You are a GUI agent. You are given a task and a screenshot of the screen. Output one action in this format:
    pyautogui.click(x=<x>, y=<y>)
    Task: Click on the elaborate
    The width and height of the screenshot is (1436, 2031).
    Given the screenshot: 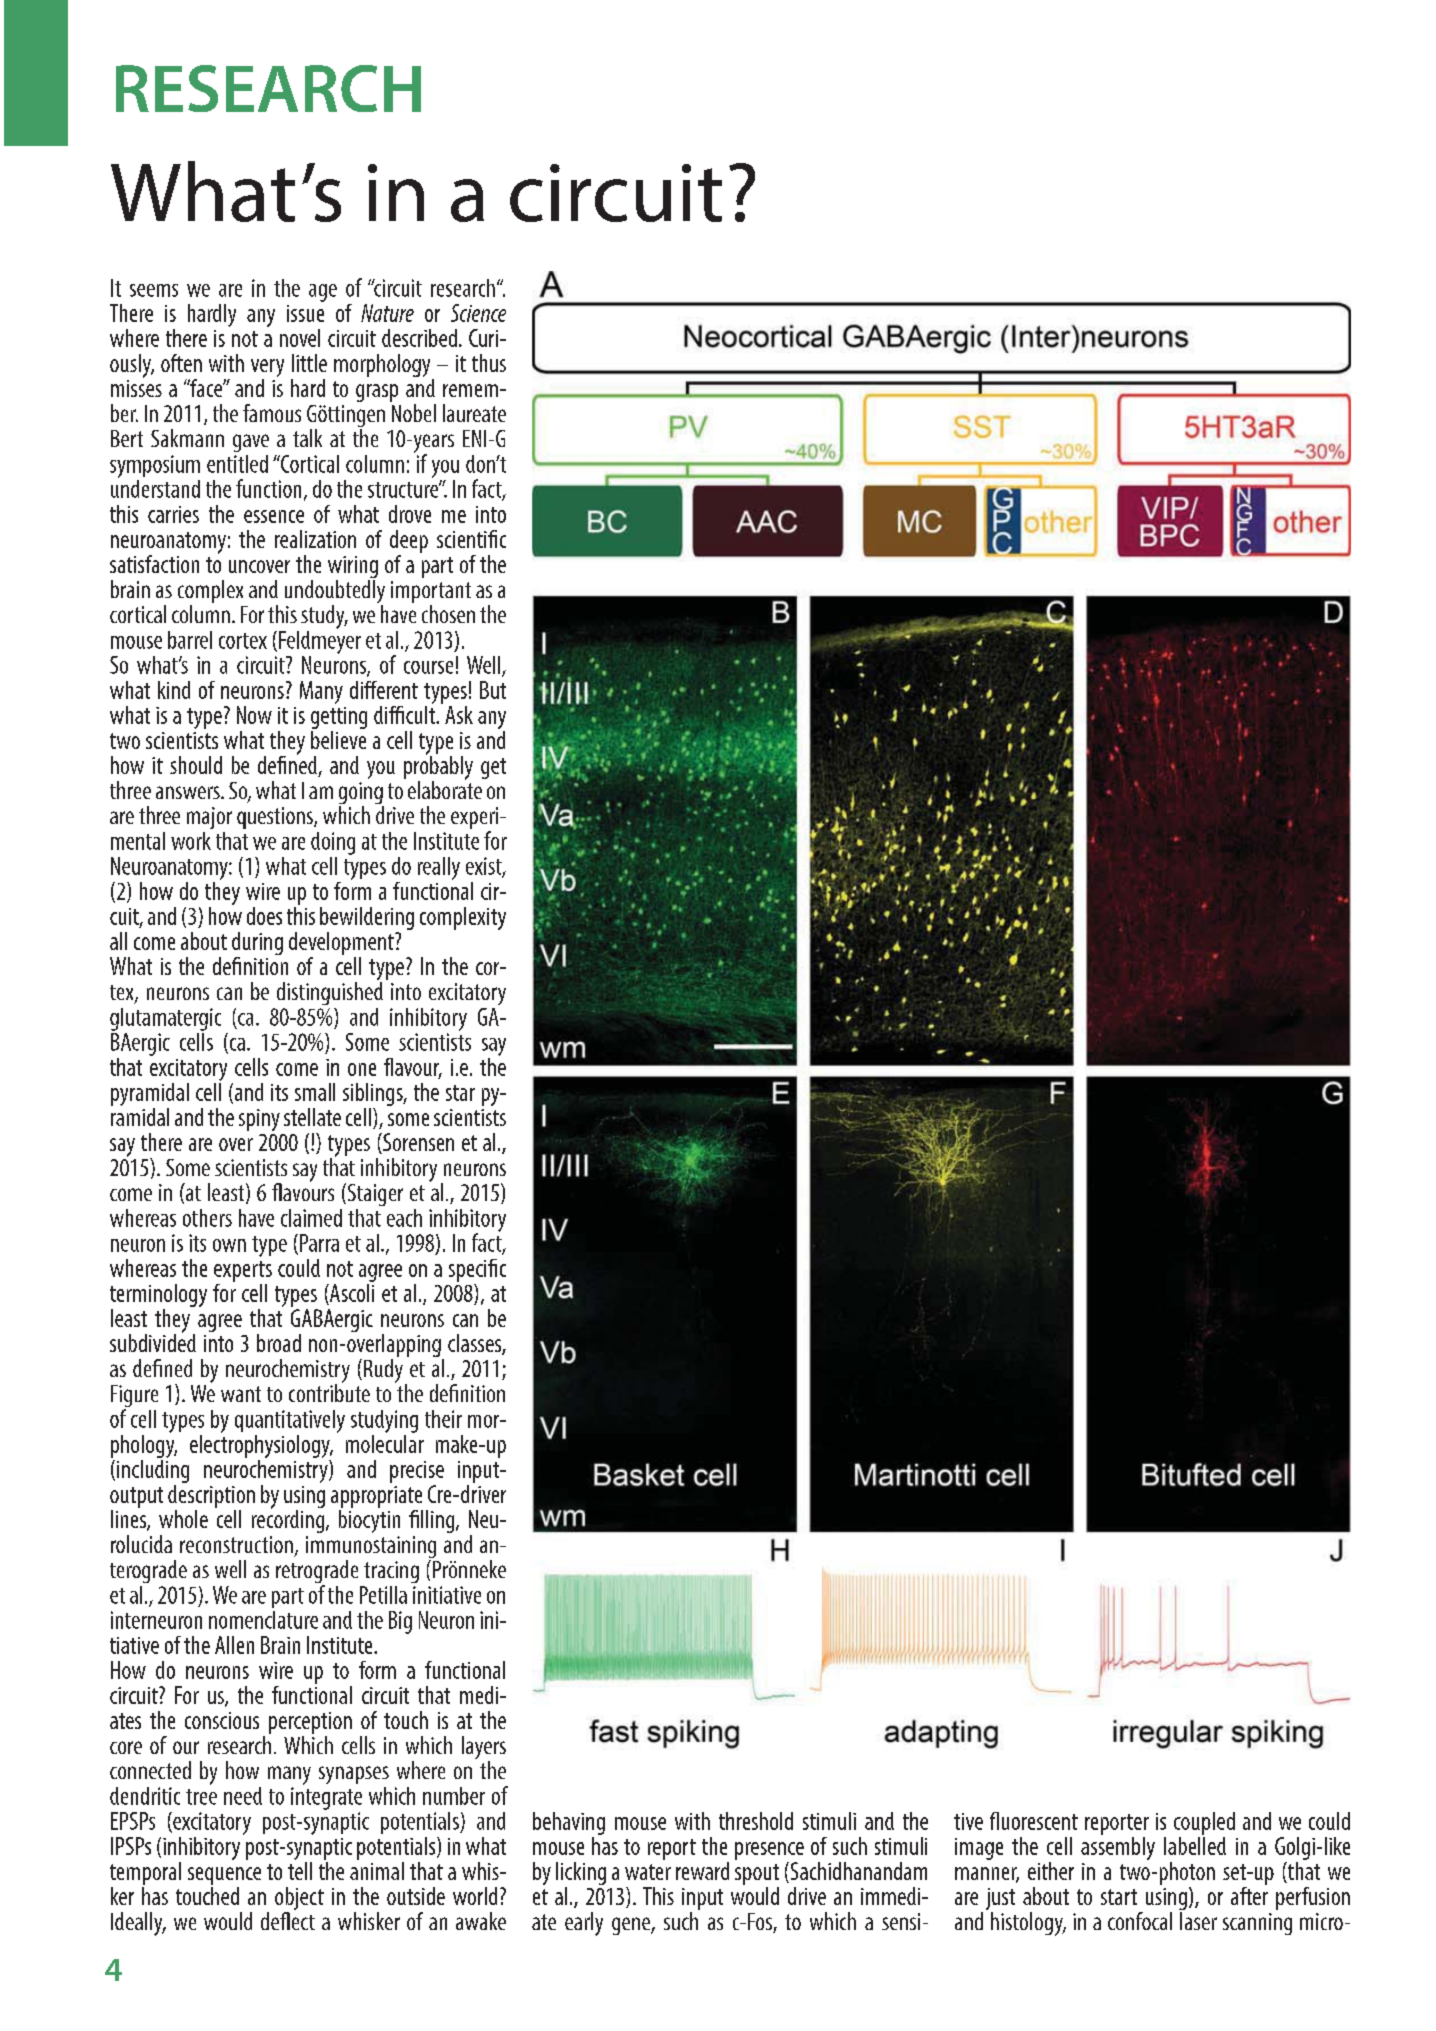 What is the action you would take?
    pyautogui.click(x=445, y=789)
